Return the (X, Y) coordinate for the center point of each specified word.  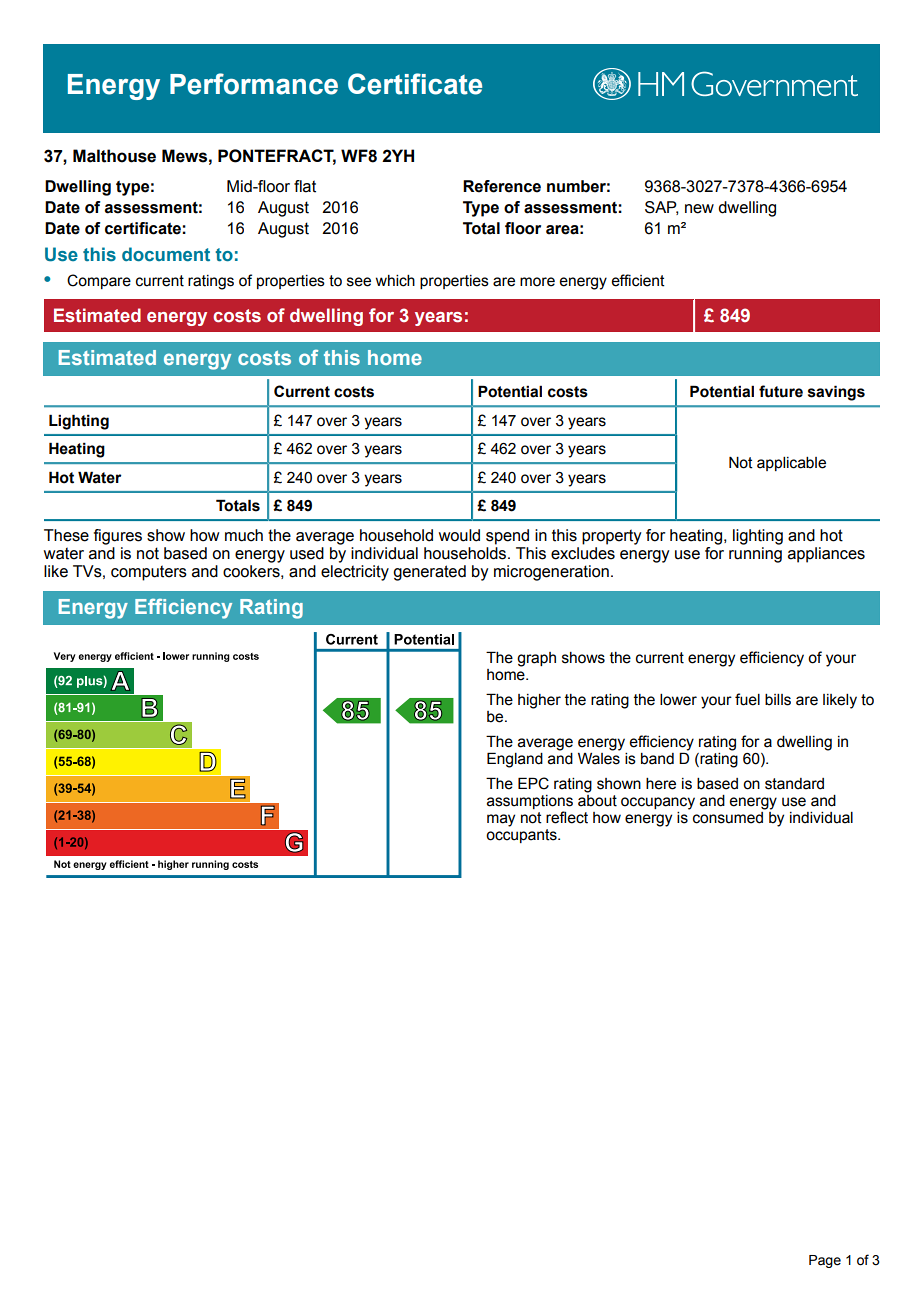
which (395, 281)
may (501, 820)
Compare (99, 281)
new (699, 209)
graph (536, 659)
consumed (728, 818)
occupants (522, 836)
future (781, 391)
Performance (254, 84)
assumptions (530, 803)
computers (149, 573)
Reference (502, 186)
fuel (747, 699)
